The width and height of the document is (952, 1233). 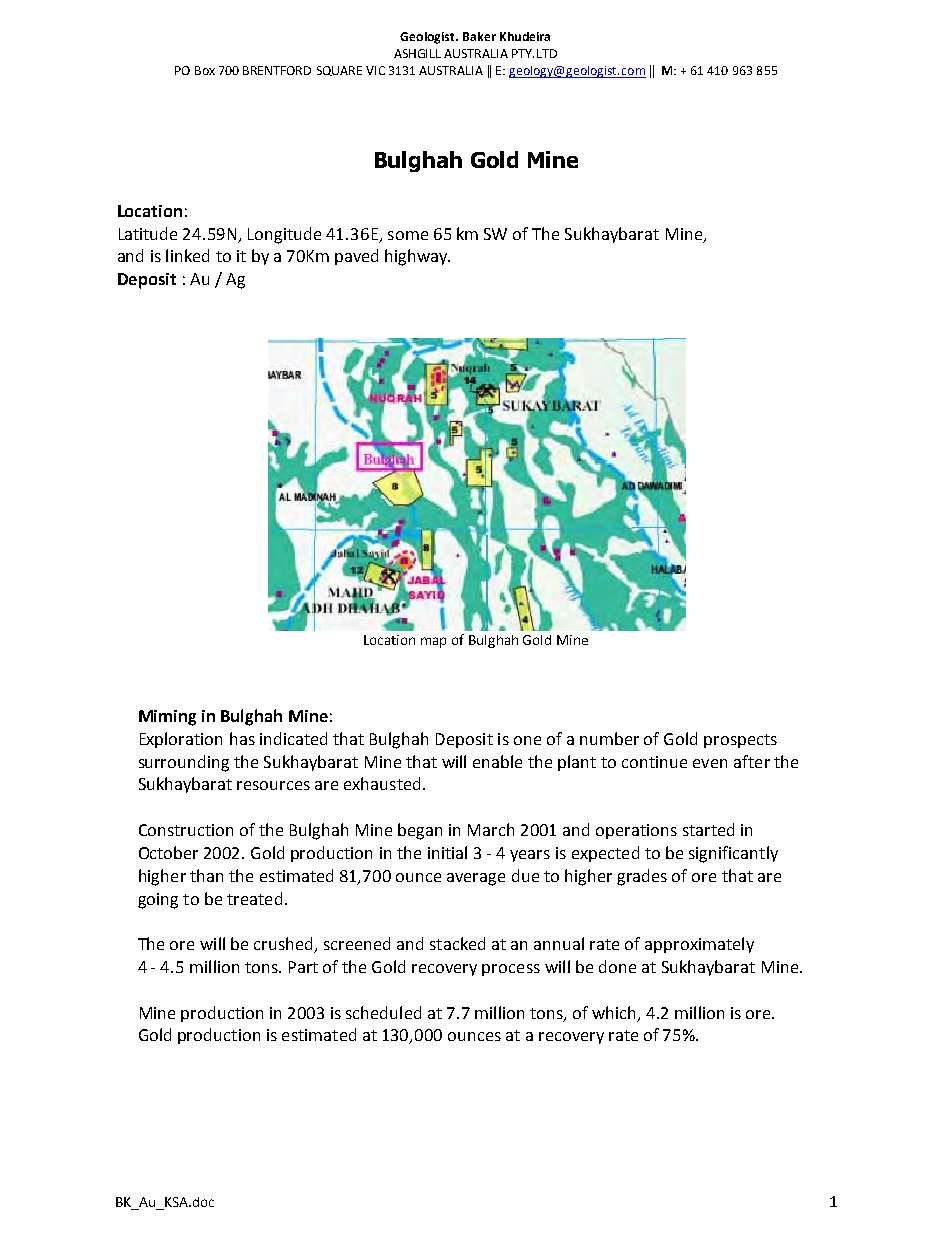 I want to click on crushed, so click(x=284, y=945).
